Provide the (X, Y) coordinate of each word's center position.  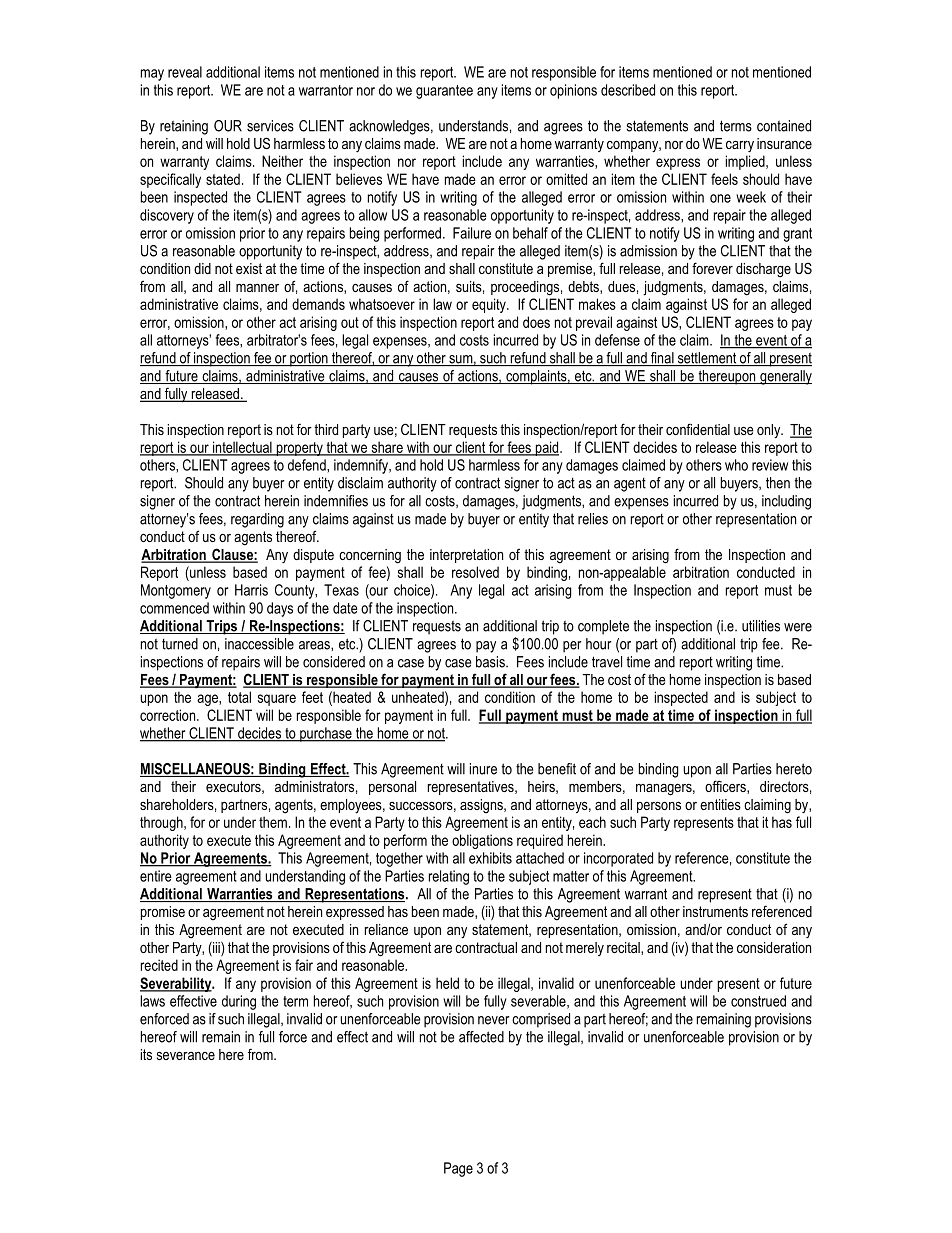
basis (491, 662)
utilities (761, 626)
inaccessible (259, 644)
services (270, 126)
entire (156, 876)
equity (490, 305)
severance (186, 1056)
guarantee (444, 92)
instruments (715, 911)
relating (449, 877)
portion (309, 359)
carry (740, 146)
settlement (707, 359)
